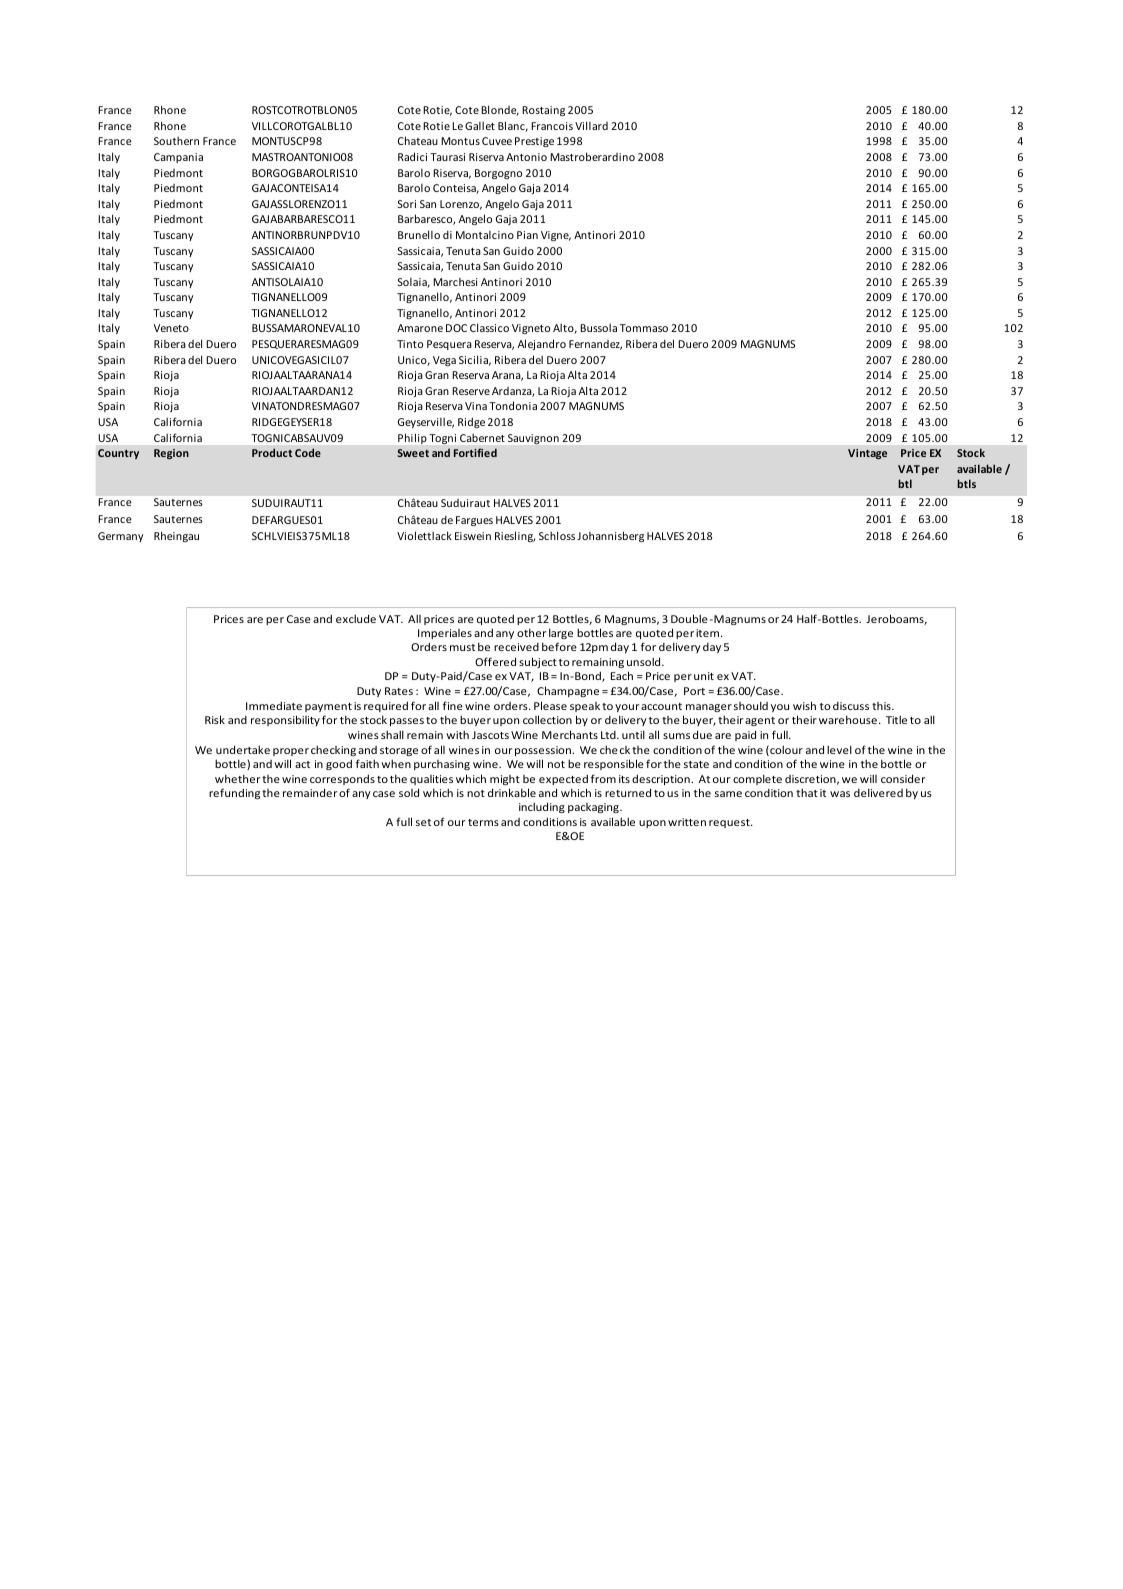  Describe the element at coordinates (533, 439) in the document. I see `Sauvignon` at that location.
